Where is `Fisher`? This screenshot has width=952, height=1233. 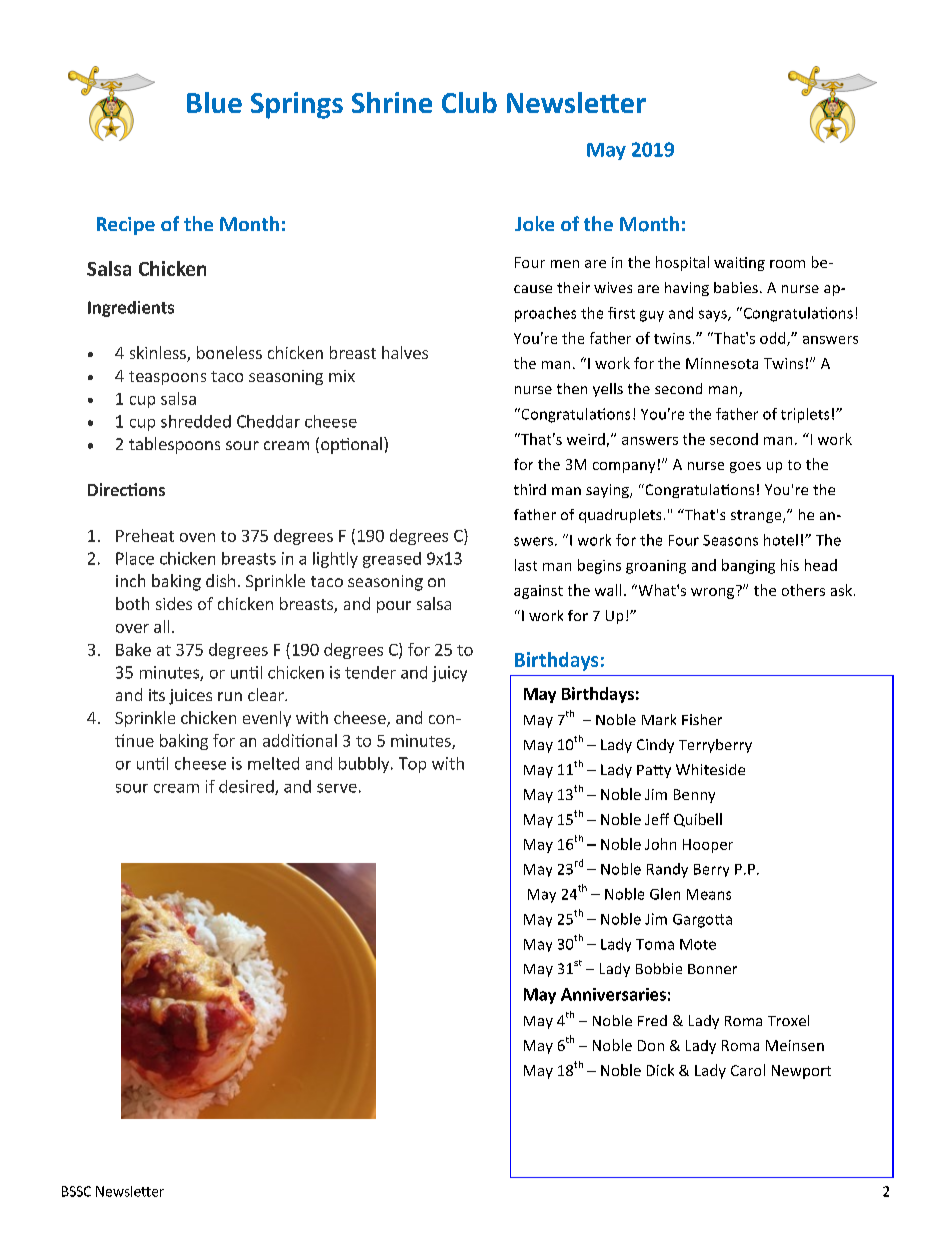
Fisher is located at coordinates (702, 719).
